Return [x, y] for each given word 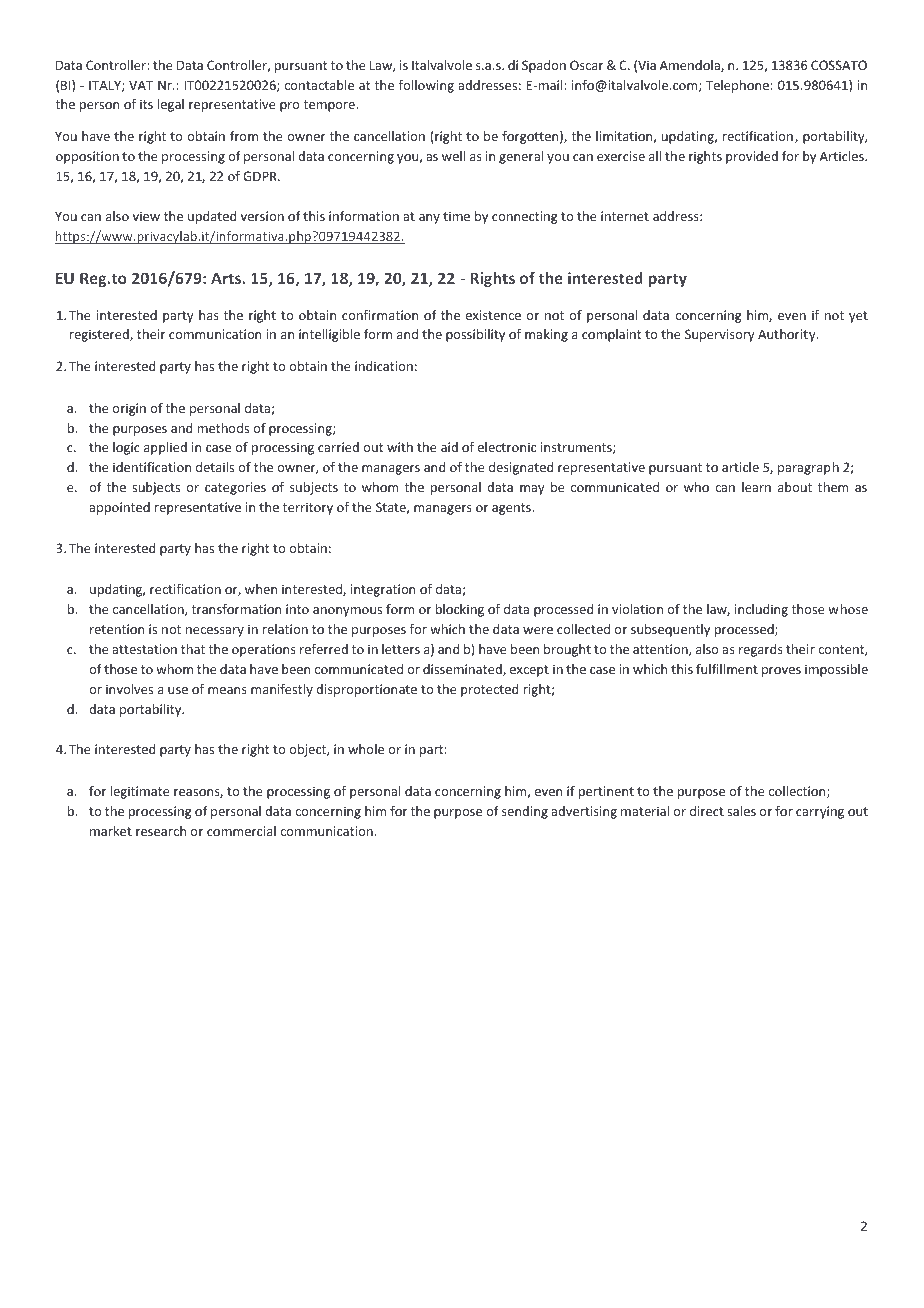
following [426, 86]
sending [525, 812]
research [161, 831]
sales [741, 811]
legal [171, 105]
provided [752, 157]
